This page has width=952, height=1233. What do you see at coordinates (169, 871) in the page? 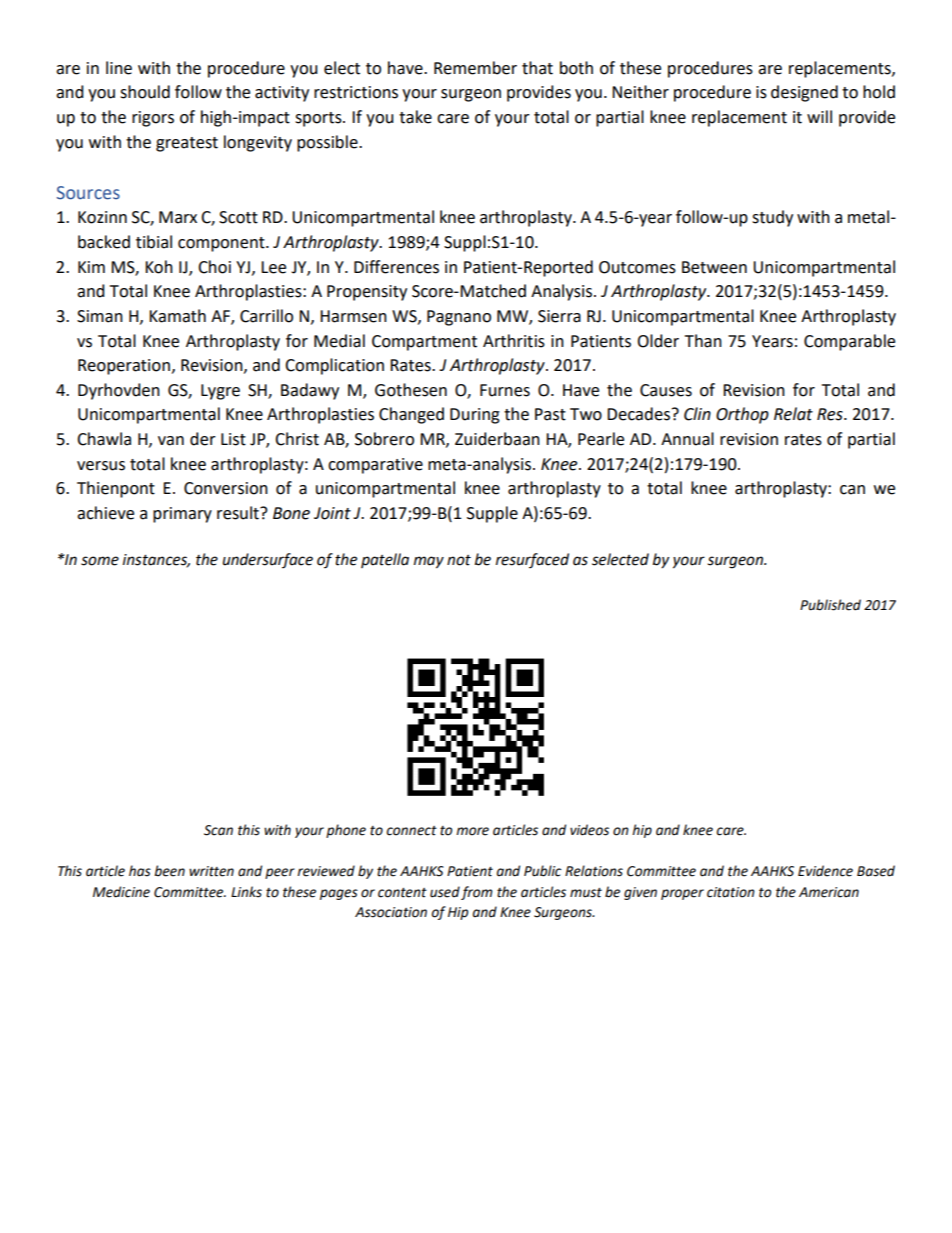
I see `been` at bounding box center [169, 871].
